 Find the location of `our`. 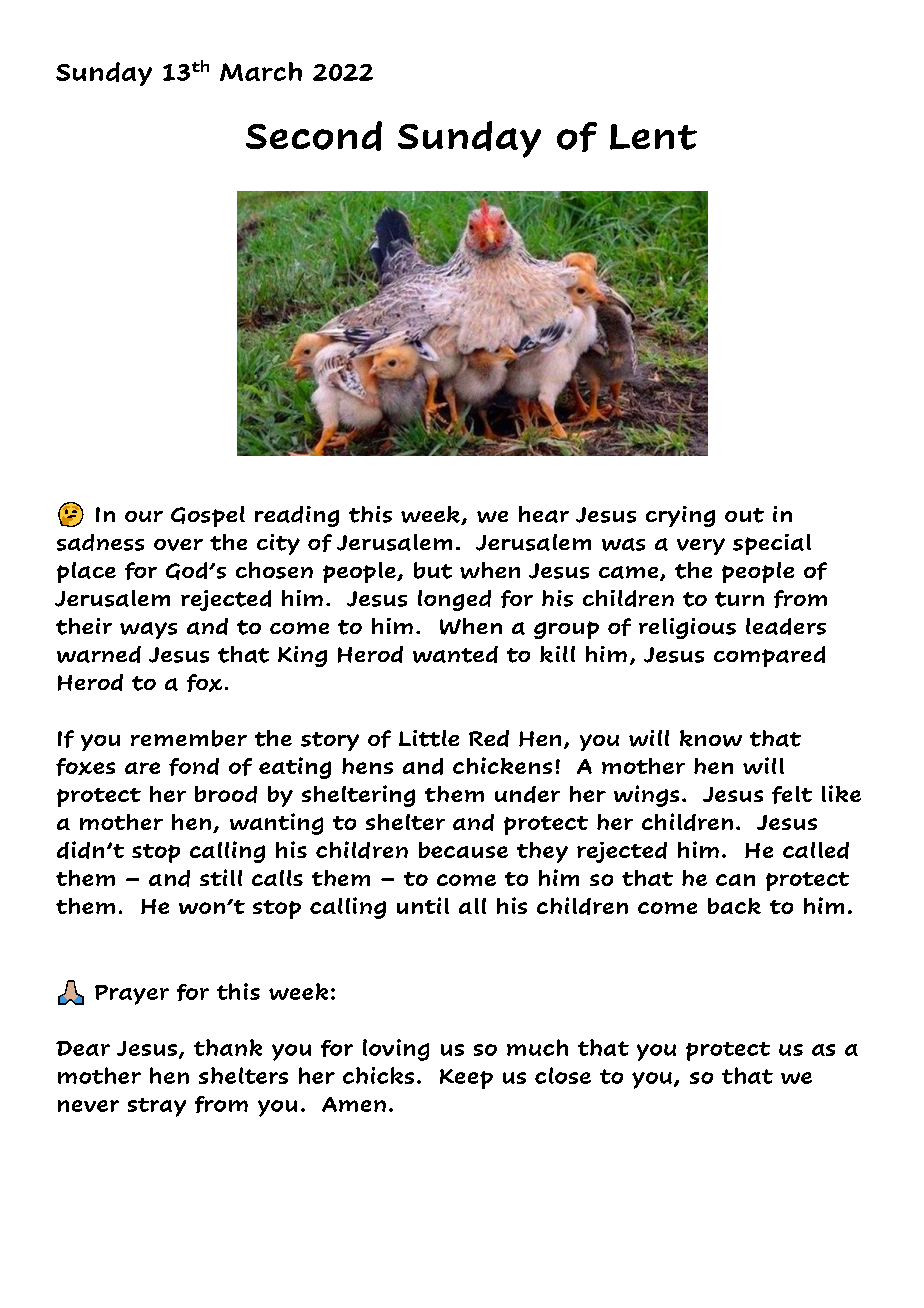

our is located at coordinates (144, 516).
